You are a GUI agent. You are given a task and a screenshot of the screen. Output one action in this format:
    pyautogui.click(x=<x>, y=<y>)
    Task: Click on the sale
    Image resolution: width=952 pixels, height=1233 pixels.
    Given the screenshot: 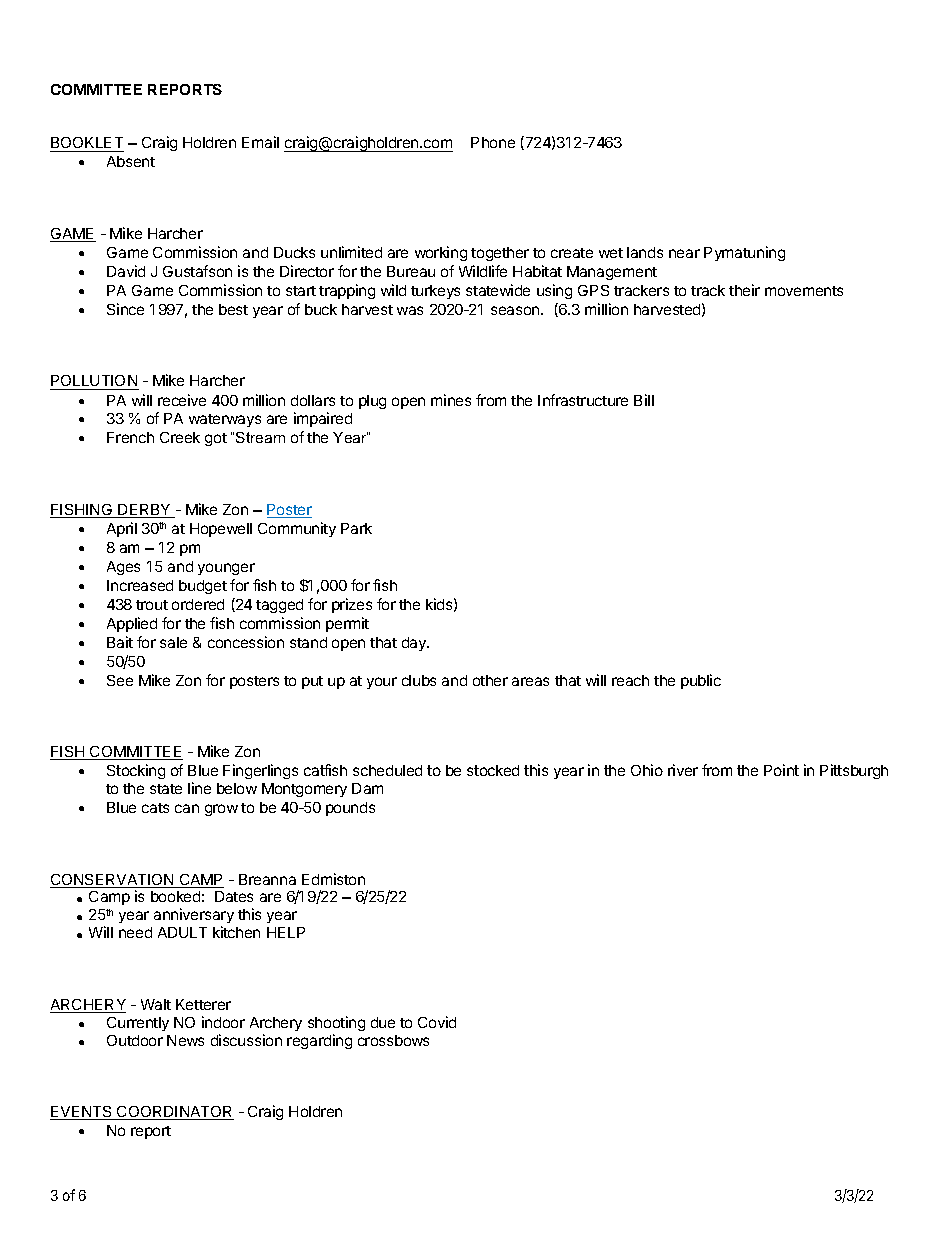 What is the action you would take?
    pyautogui.click(x=173, y=642)
